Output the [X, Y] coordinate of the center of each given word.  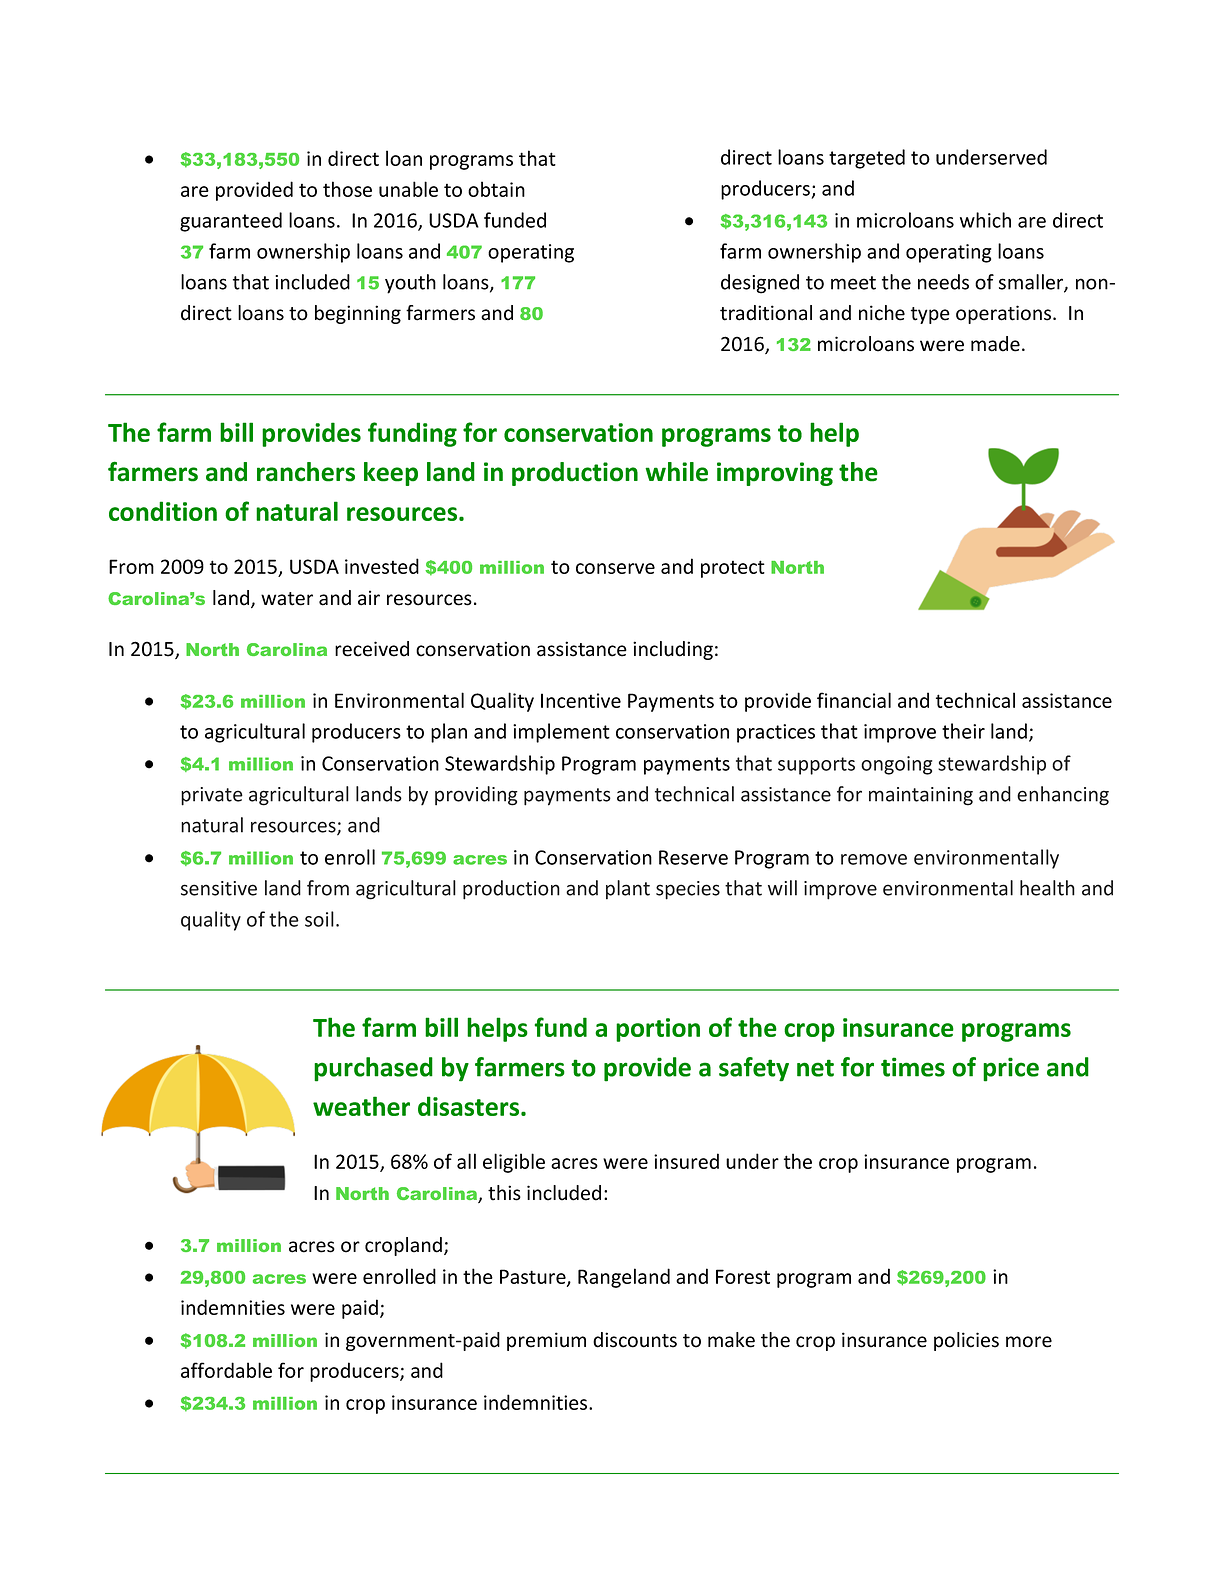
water [287, 599]
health [1047, 888]
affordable [226, 1370]
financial [854, 700]
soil [319, 919]
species [688, 890]
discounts [635, 1340]
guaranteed [231, 222]
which [985, 220]
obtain [496, 189]
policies [966, 1341]
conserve [615, 568]
